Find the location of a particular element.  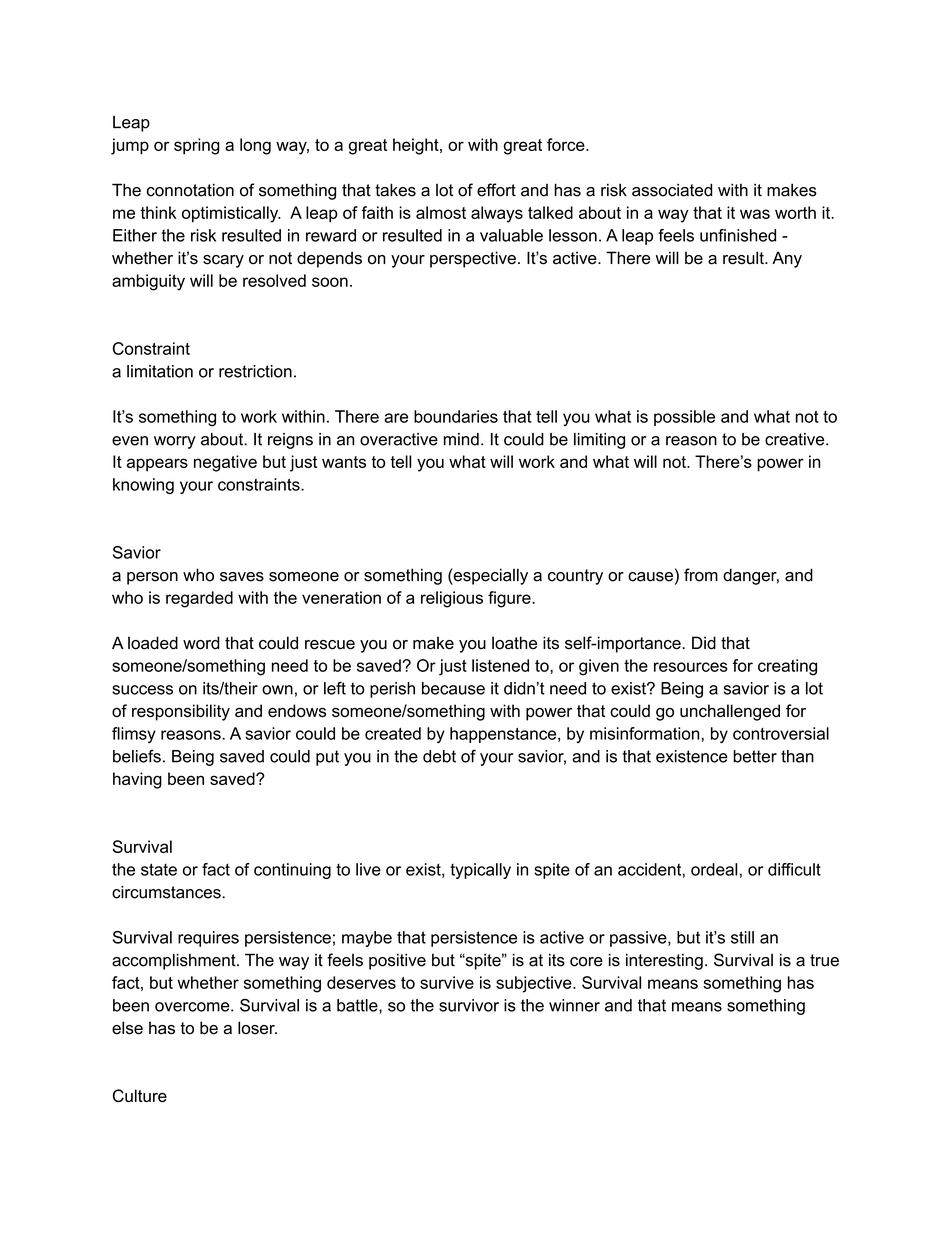

better is located at coordinates (755, 756).
